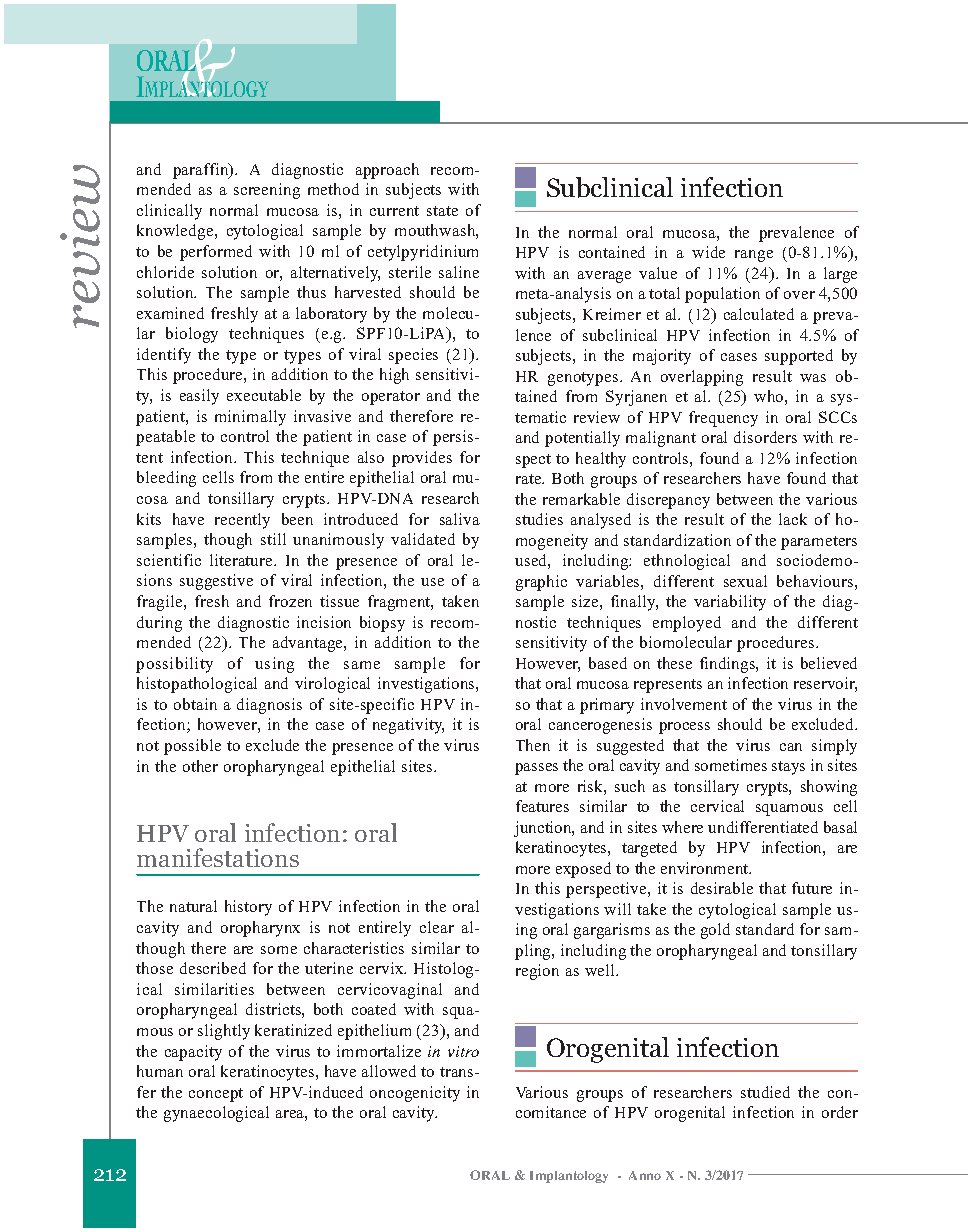 The height and width of the screenshot is (1232, 968). I want to click on range, so click(754, 256).
